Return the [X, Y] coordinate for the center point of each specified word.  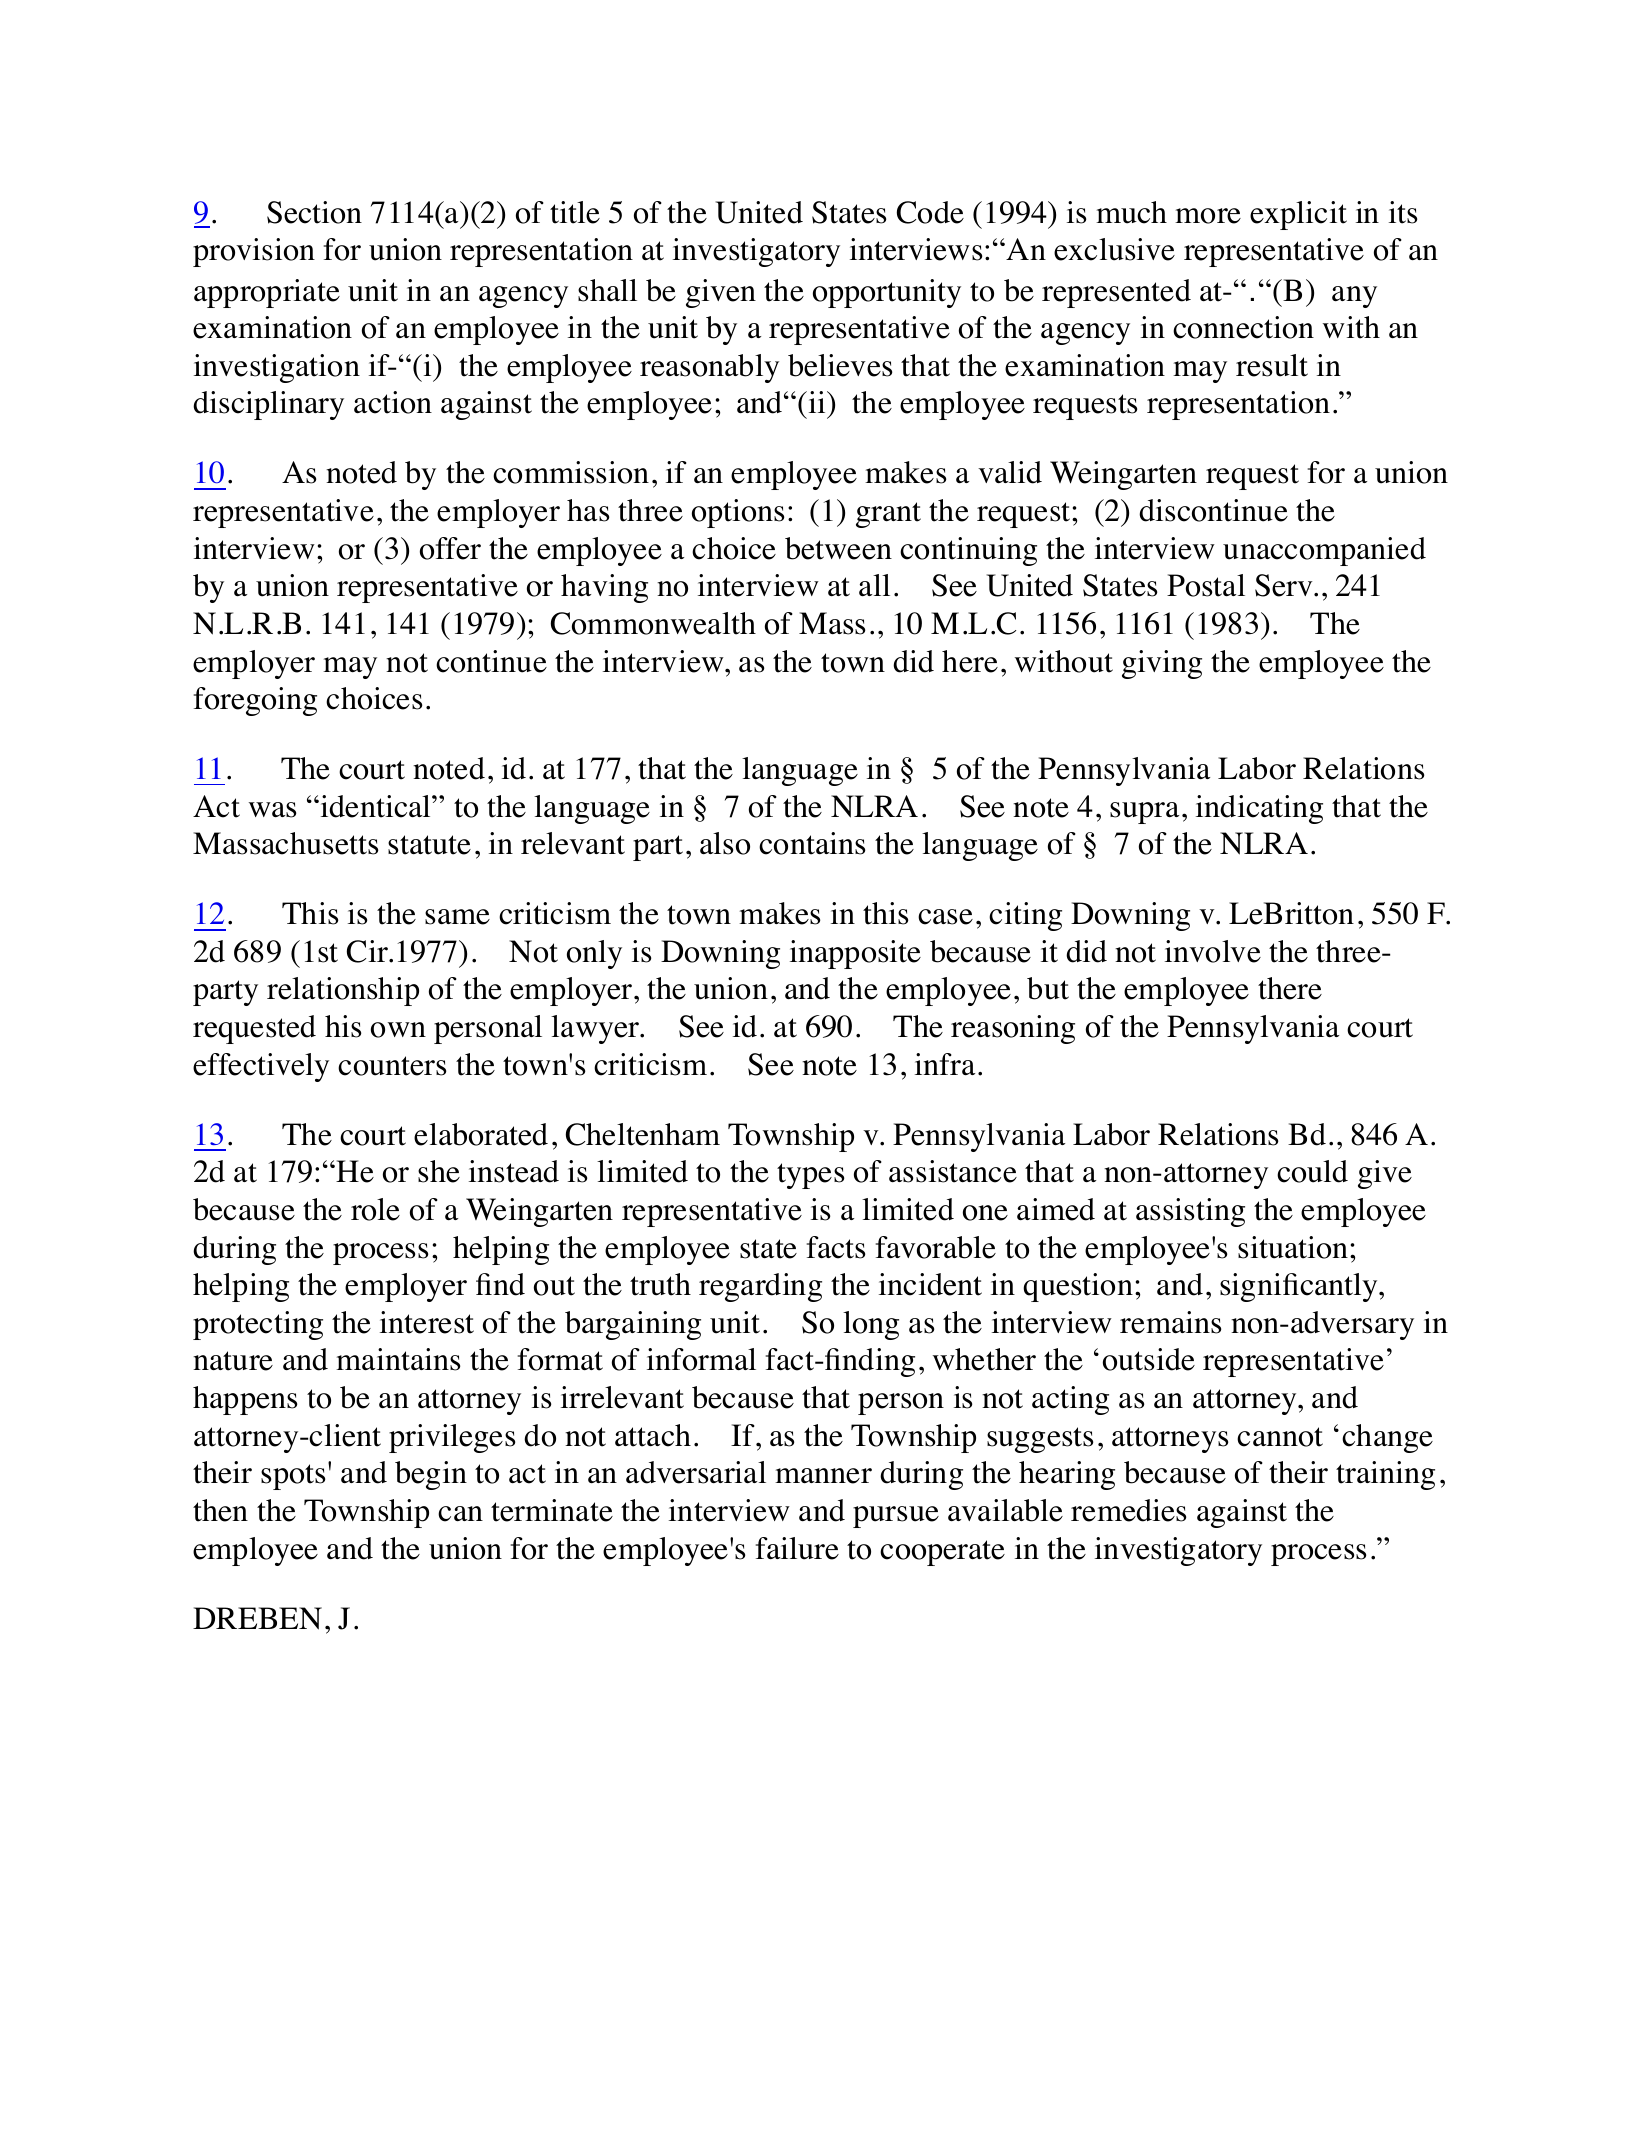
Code [930, 212]
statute [429, 845]
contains [812, 843]
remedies [1128, 1510]
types [810, 1176]
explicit [1298, 215]
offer [450, 548]
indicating [1259, 809]
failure [797, 1548]
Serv [1285, 585]
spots [293, 1477]
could [1312, 1171]
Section [314, 212]
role [375, 1209]
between [838, 548]
